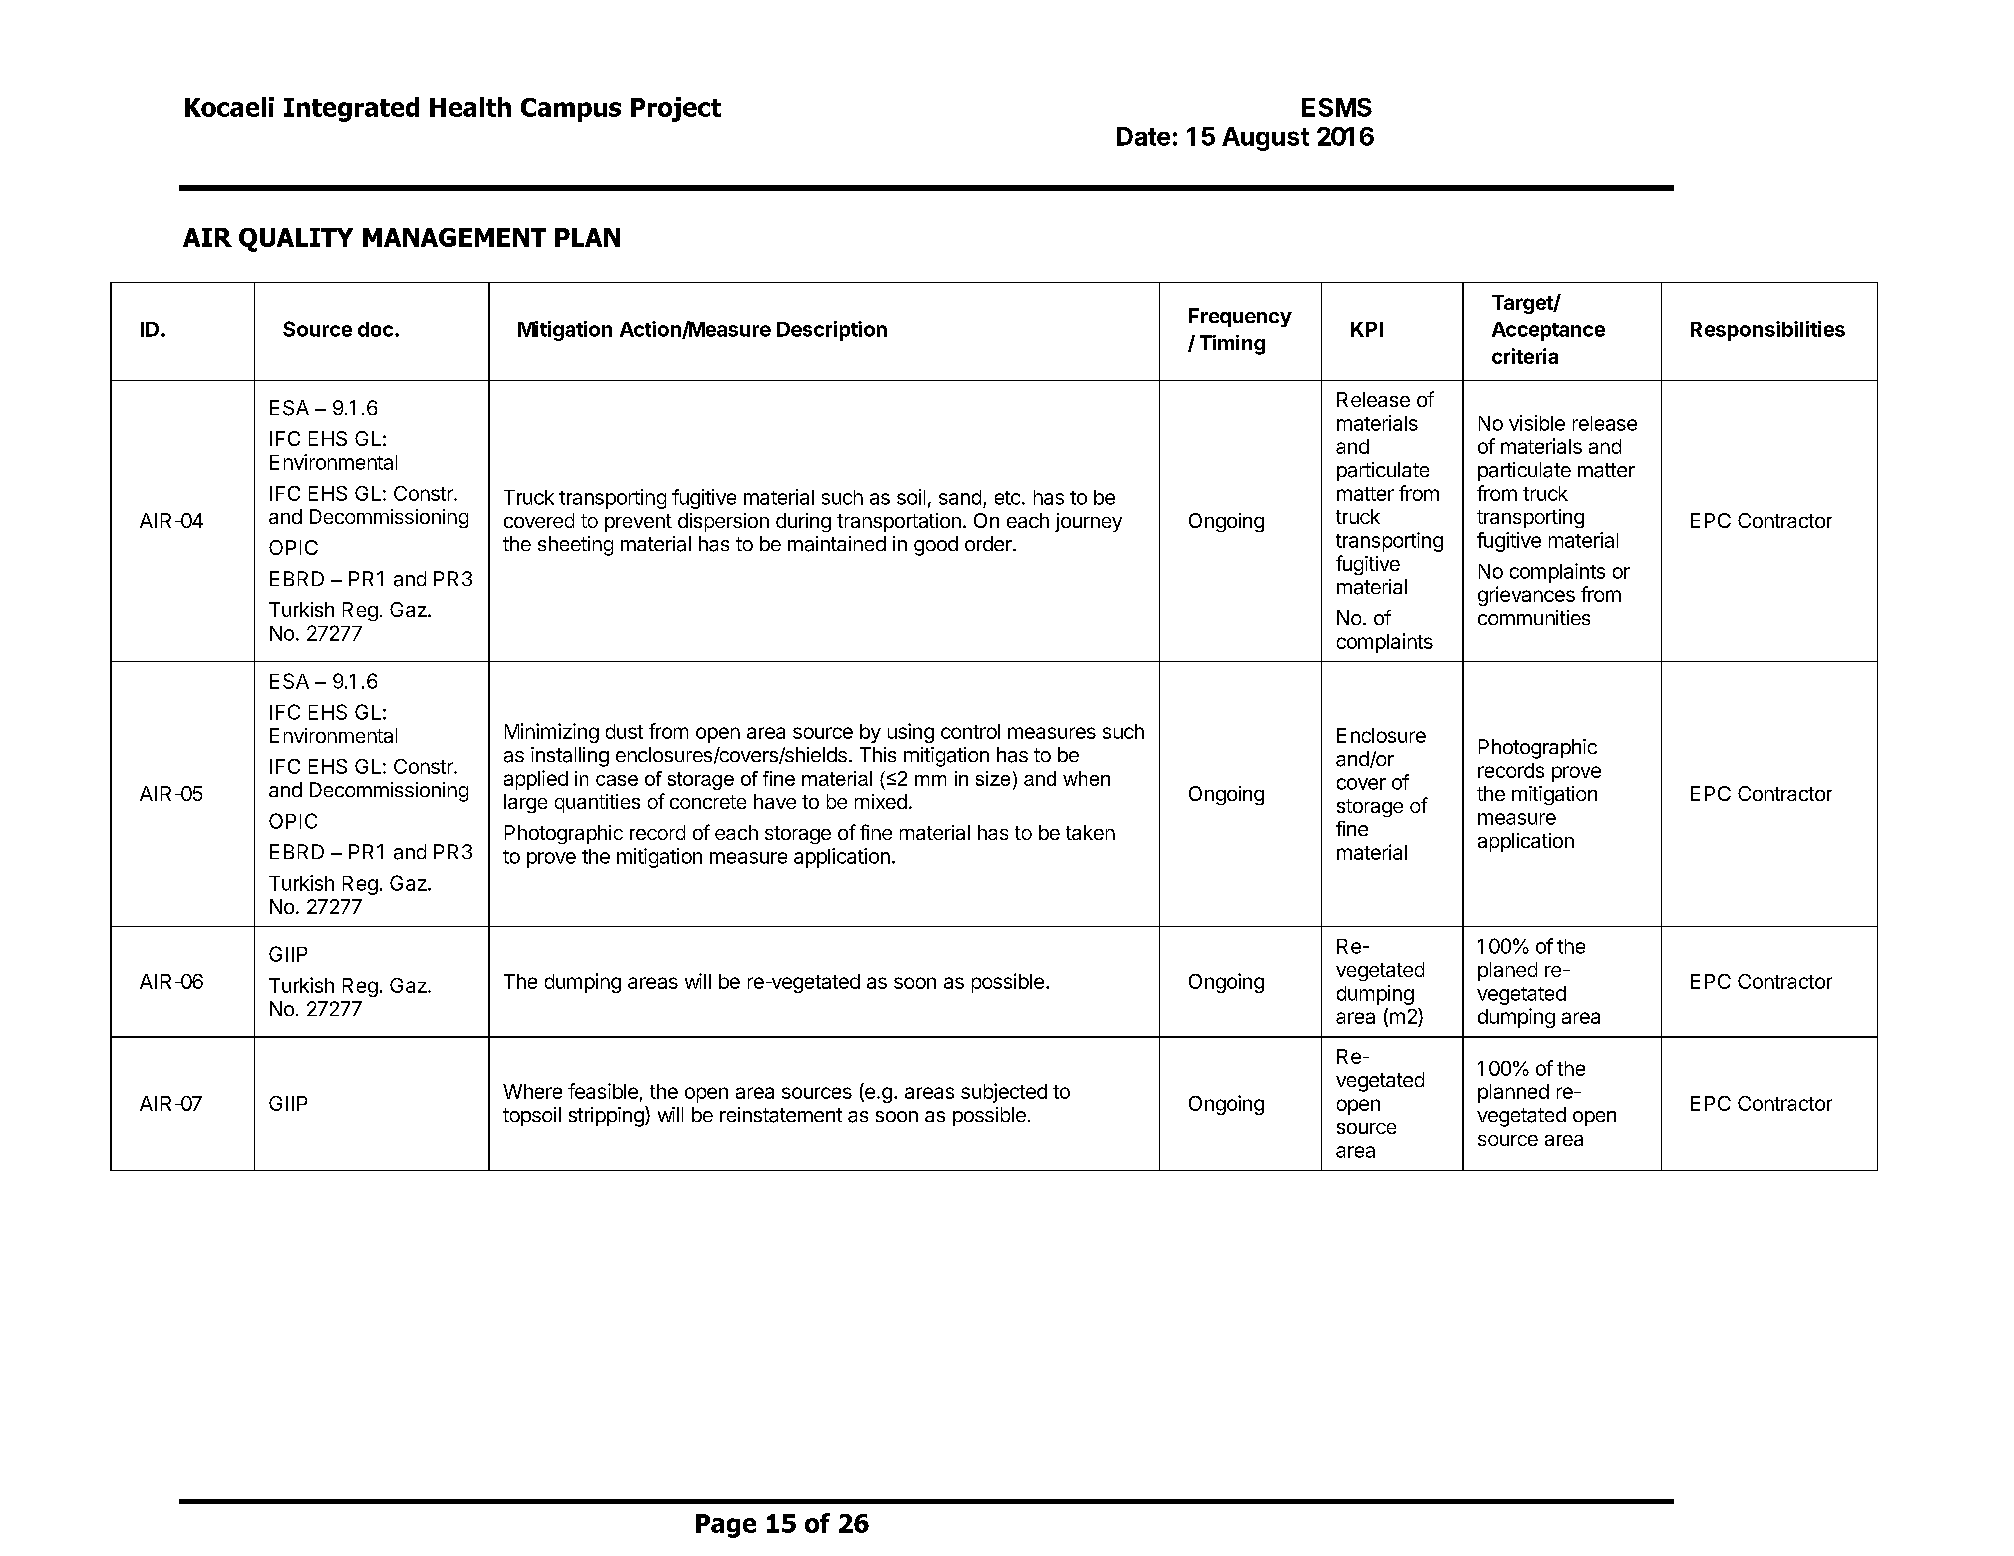 The height and width of the screenshot is (1556, 2014). What do you see at coordinates (1265, 139) in the screenshot?
I see `August` at bounding box center [1265, 139].
